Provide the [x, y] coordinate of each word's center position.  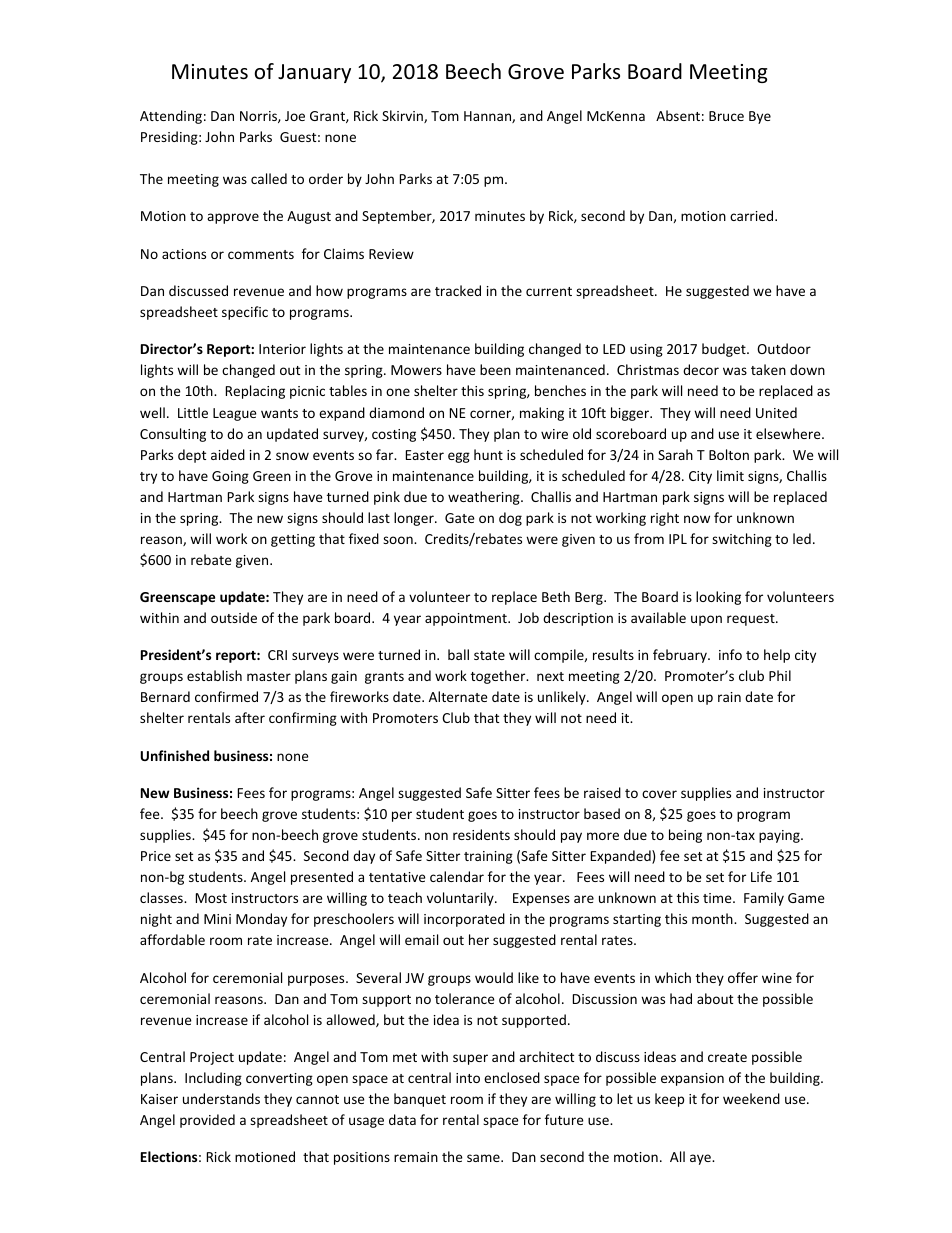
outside [234, 617]
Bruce [726, 116]
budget [725, 350]
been [495, 369]
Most [211, 898]
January [314, 73]
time [718, 898]
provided [207, 1121]
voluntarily [461, 899]
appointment [467, 619]
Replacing [255, 392]
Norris [259, 117]
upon [706, 620]
